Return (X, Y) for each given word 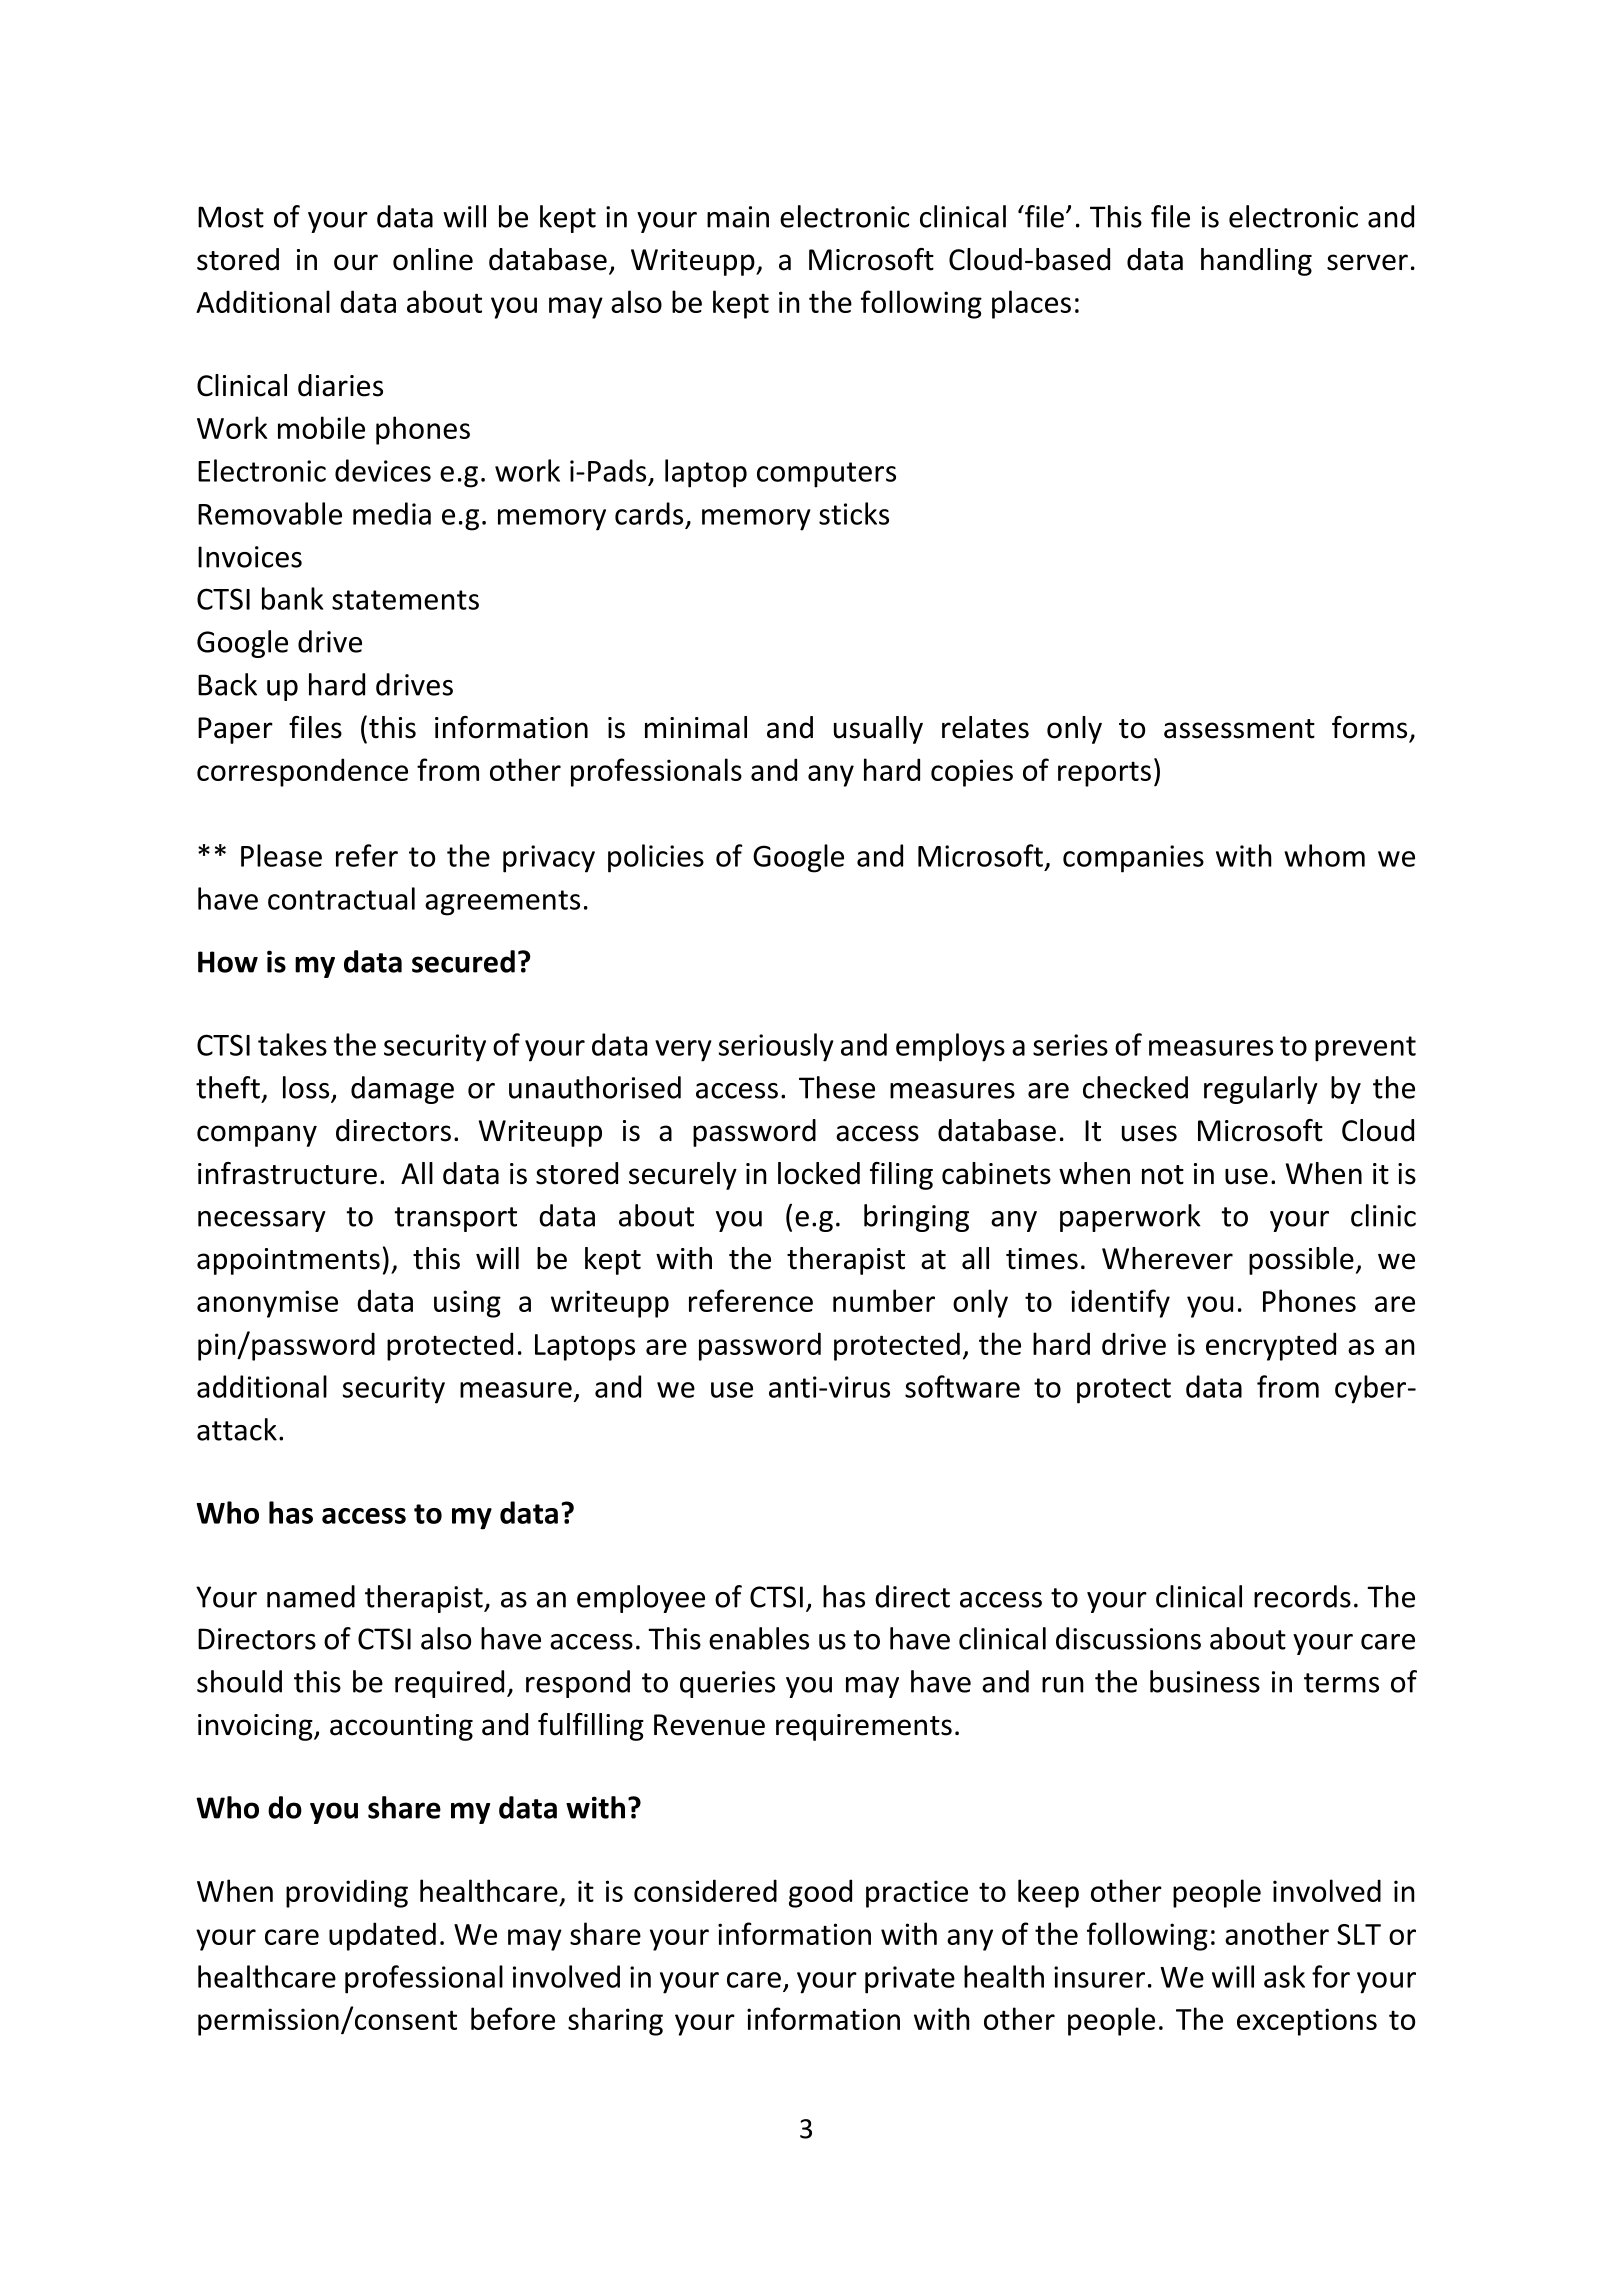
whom (1324, 855)
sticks (854, 513)
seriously (776, 1047)
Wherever (1167, 1258)
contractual (341, 898)
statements (405, 600)
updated (382, 1936)
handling (1256, 262)
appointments (288, 1261)
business (1205, 1681)
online (433, 259)
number (884, 1300)
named (311, 1596)
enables (759, 1638)
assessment (1239, 729)
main (738, 217)
